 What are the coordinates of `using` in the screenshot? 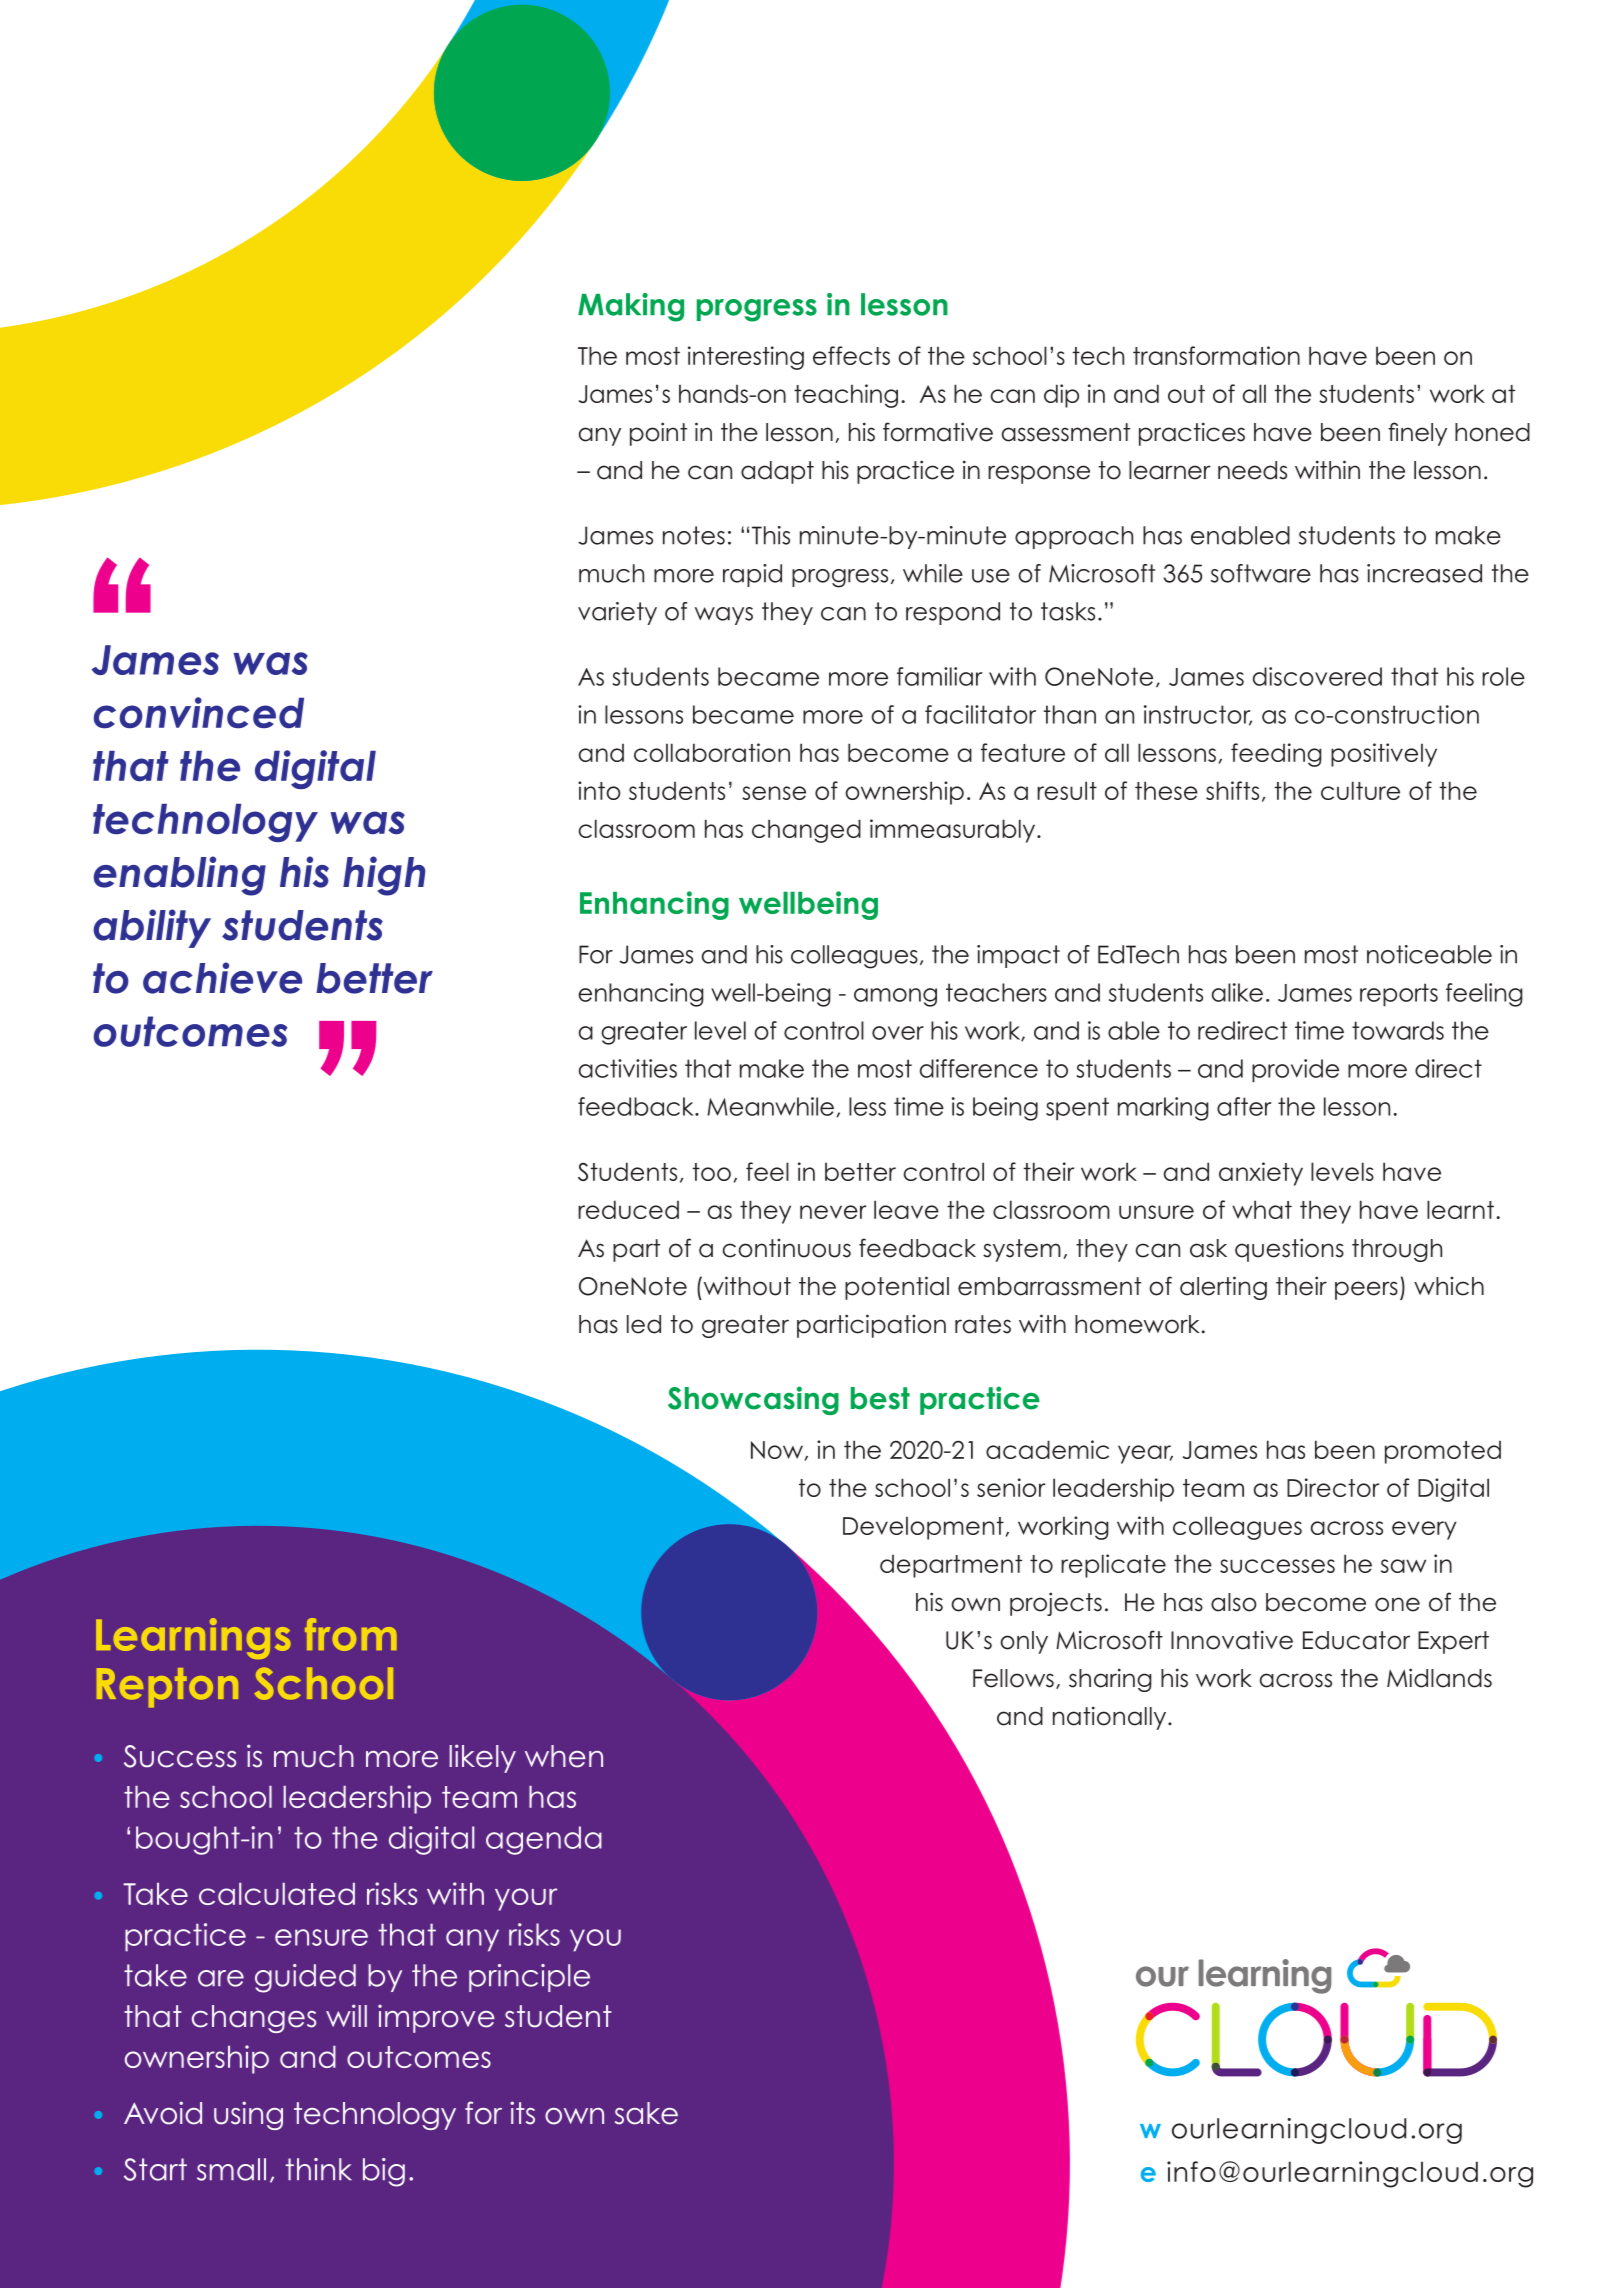 It's located at (248, 2115).
